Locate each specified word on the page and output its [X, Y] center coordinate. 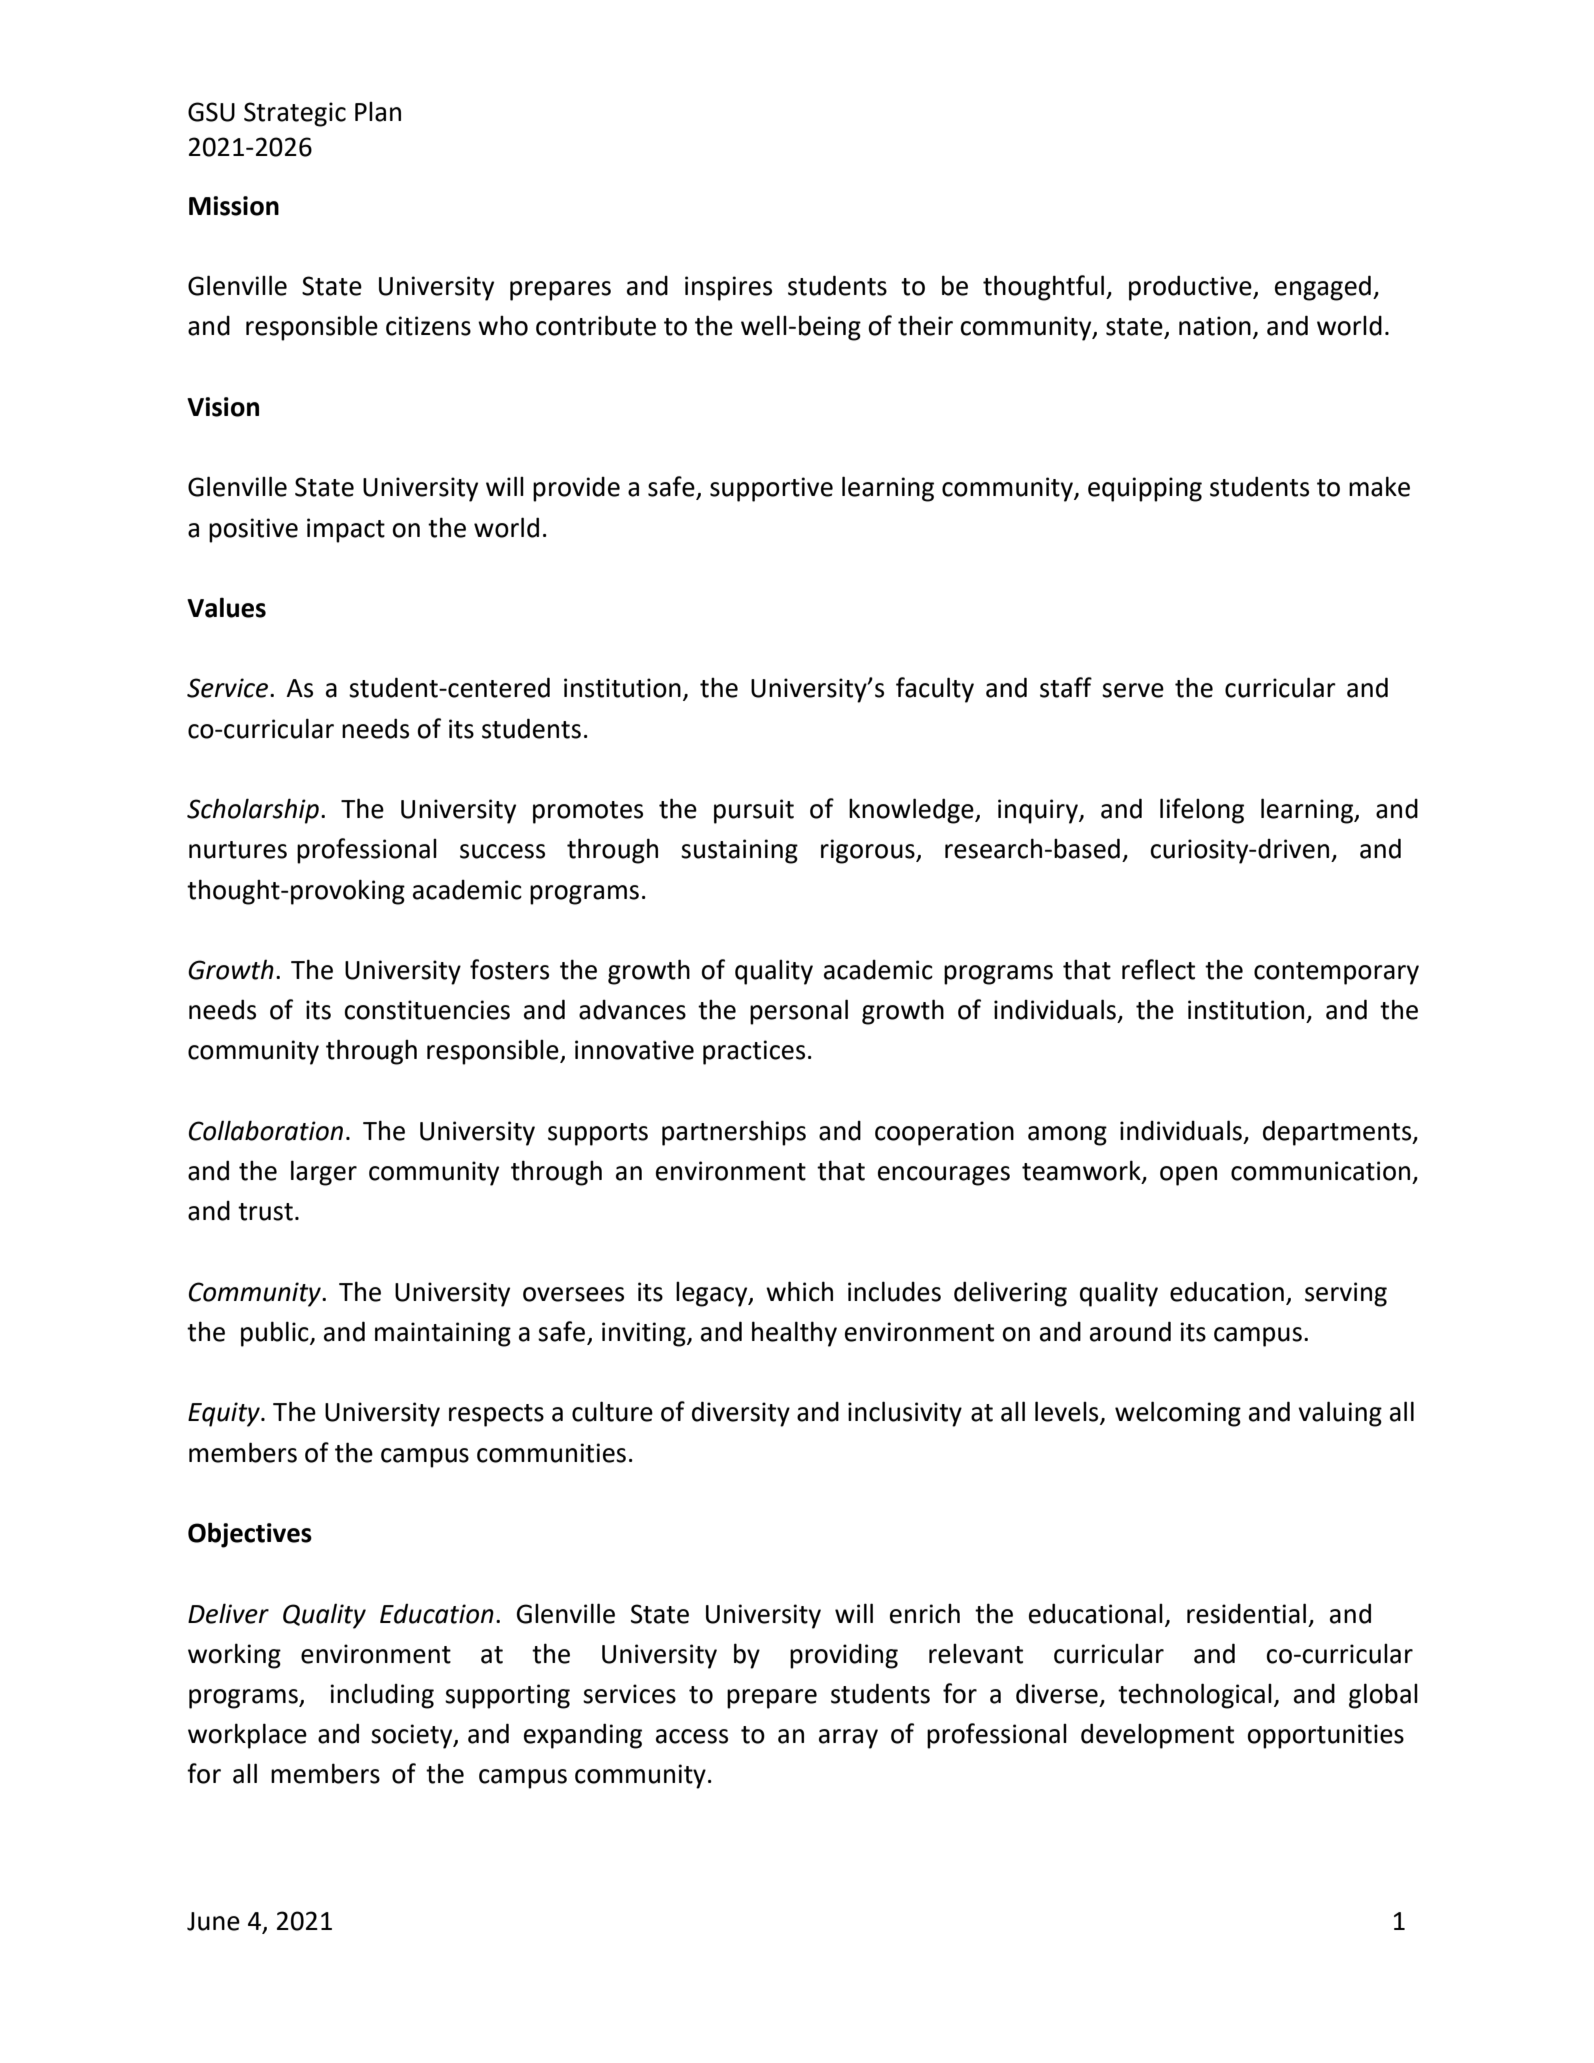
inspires [728, 288]
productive [1191, 288]
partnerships [734, 1133]
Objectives [250, 1535]
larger [324, 1173]
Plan [378, 112]
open [1188, 1176]
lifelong [1202, 811]
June [213, 1921]
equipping [1145, 489]
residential [1246, 1613]
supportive [771, 489]
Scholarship [253, 811]
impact [346, 530]
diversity [741, 1414]
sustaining [739, 851]
